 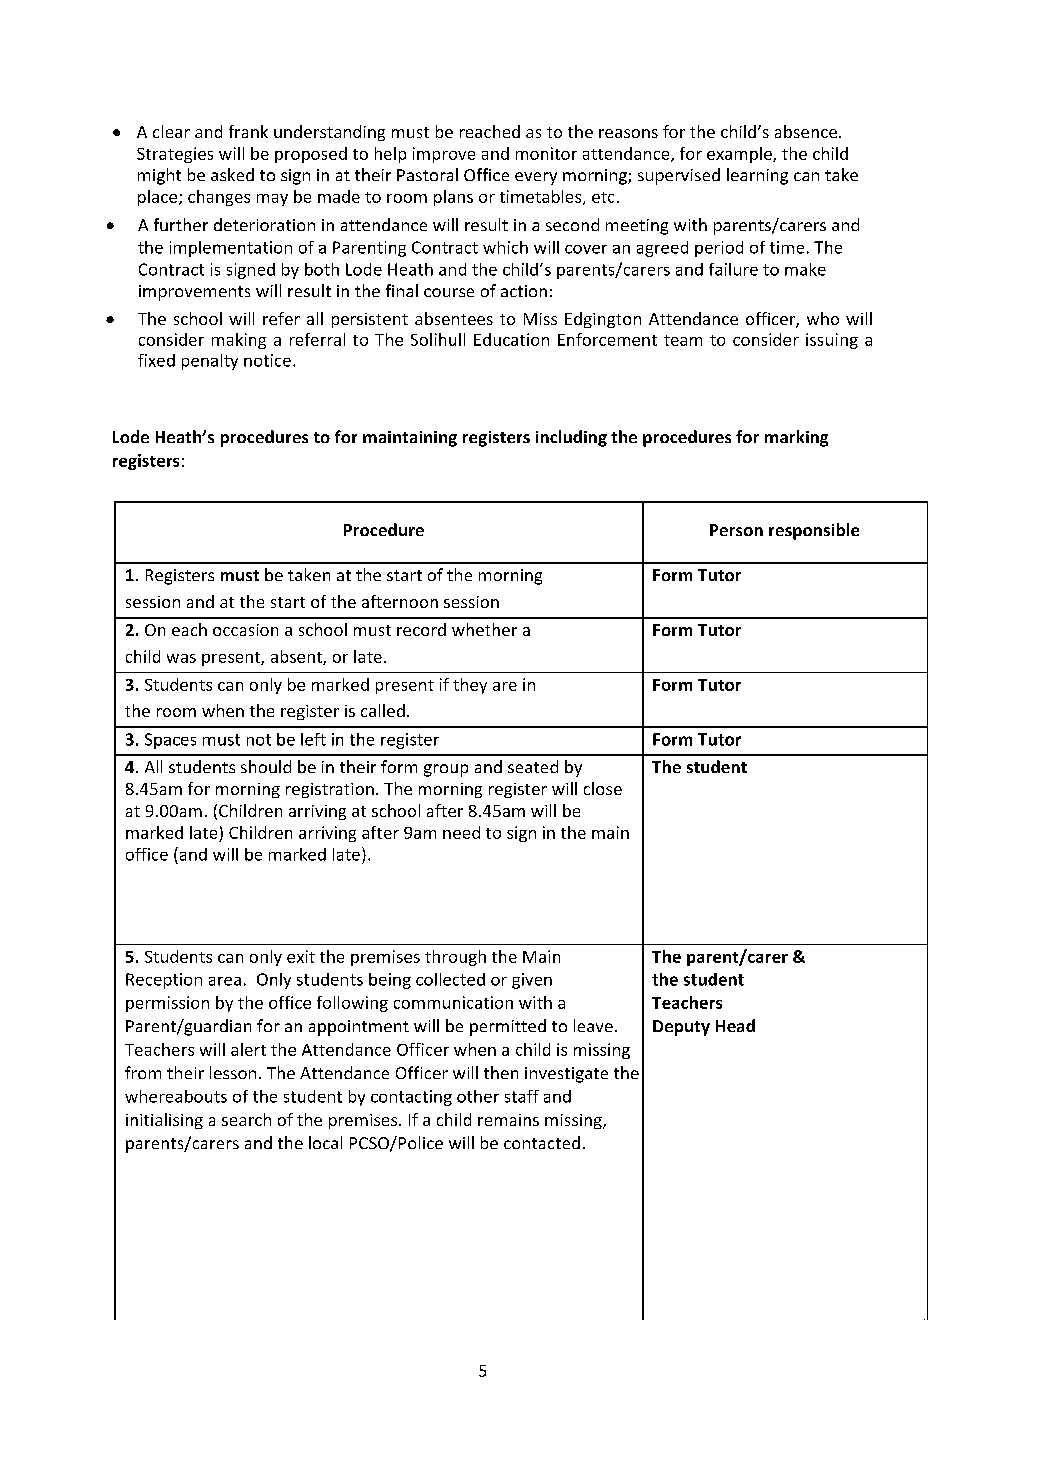 What do you see at coordinates (245, 630) in the image?
I see `occasion` at bounding box center [245, 630].
